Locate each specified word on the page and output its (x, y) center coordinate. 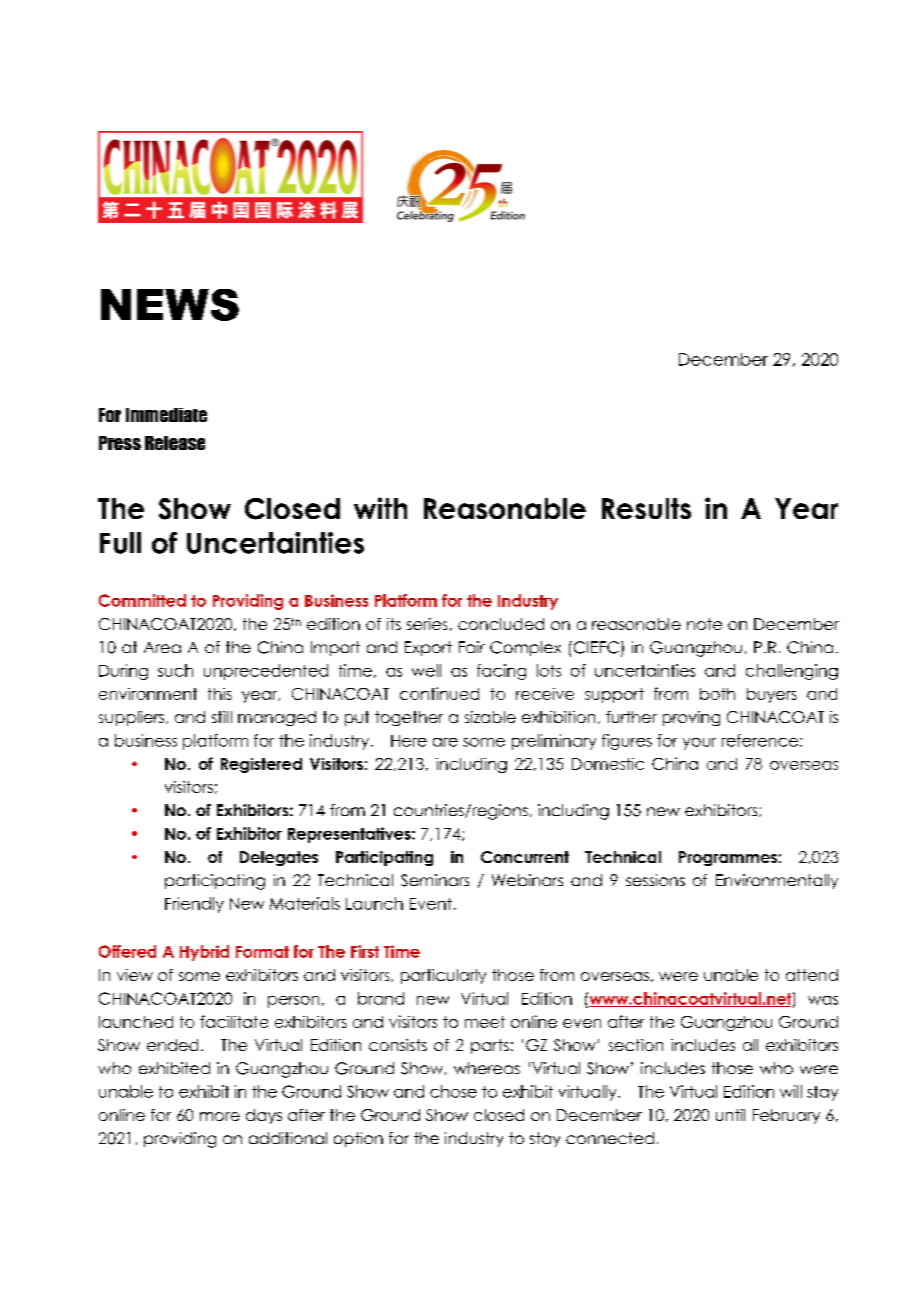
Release (175, 443)
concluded (501, 624)
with (380, 508)
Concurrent (525, 857)
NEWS (170, 305)
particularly (443, 976)
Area (162, 647)
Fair (472, 647)
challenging (792, 672)
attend (812, 975)
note (704, 624)
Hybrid (204, 953)
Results (646, 508)
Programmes (728, 858)
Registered (261, 765)
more (220, 1116)
